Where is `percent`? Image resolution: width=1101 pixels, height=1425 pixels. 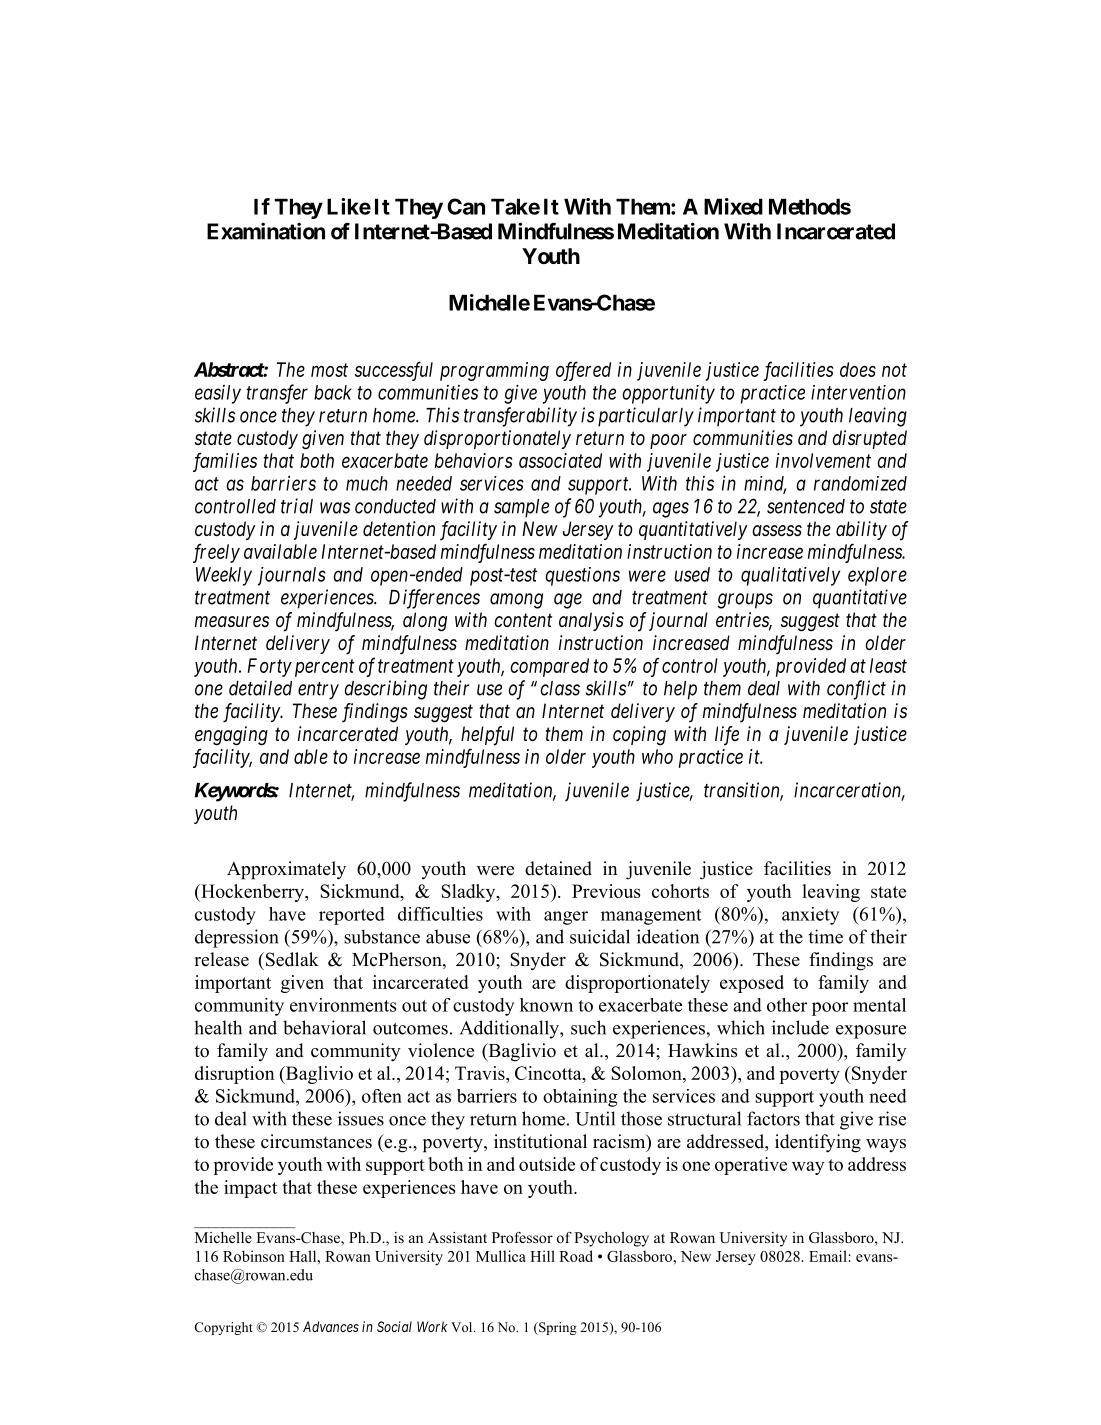 percent is located at coordinates (324, 668).
